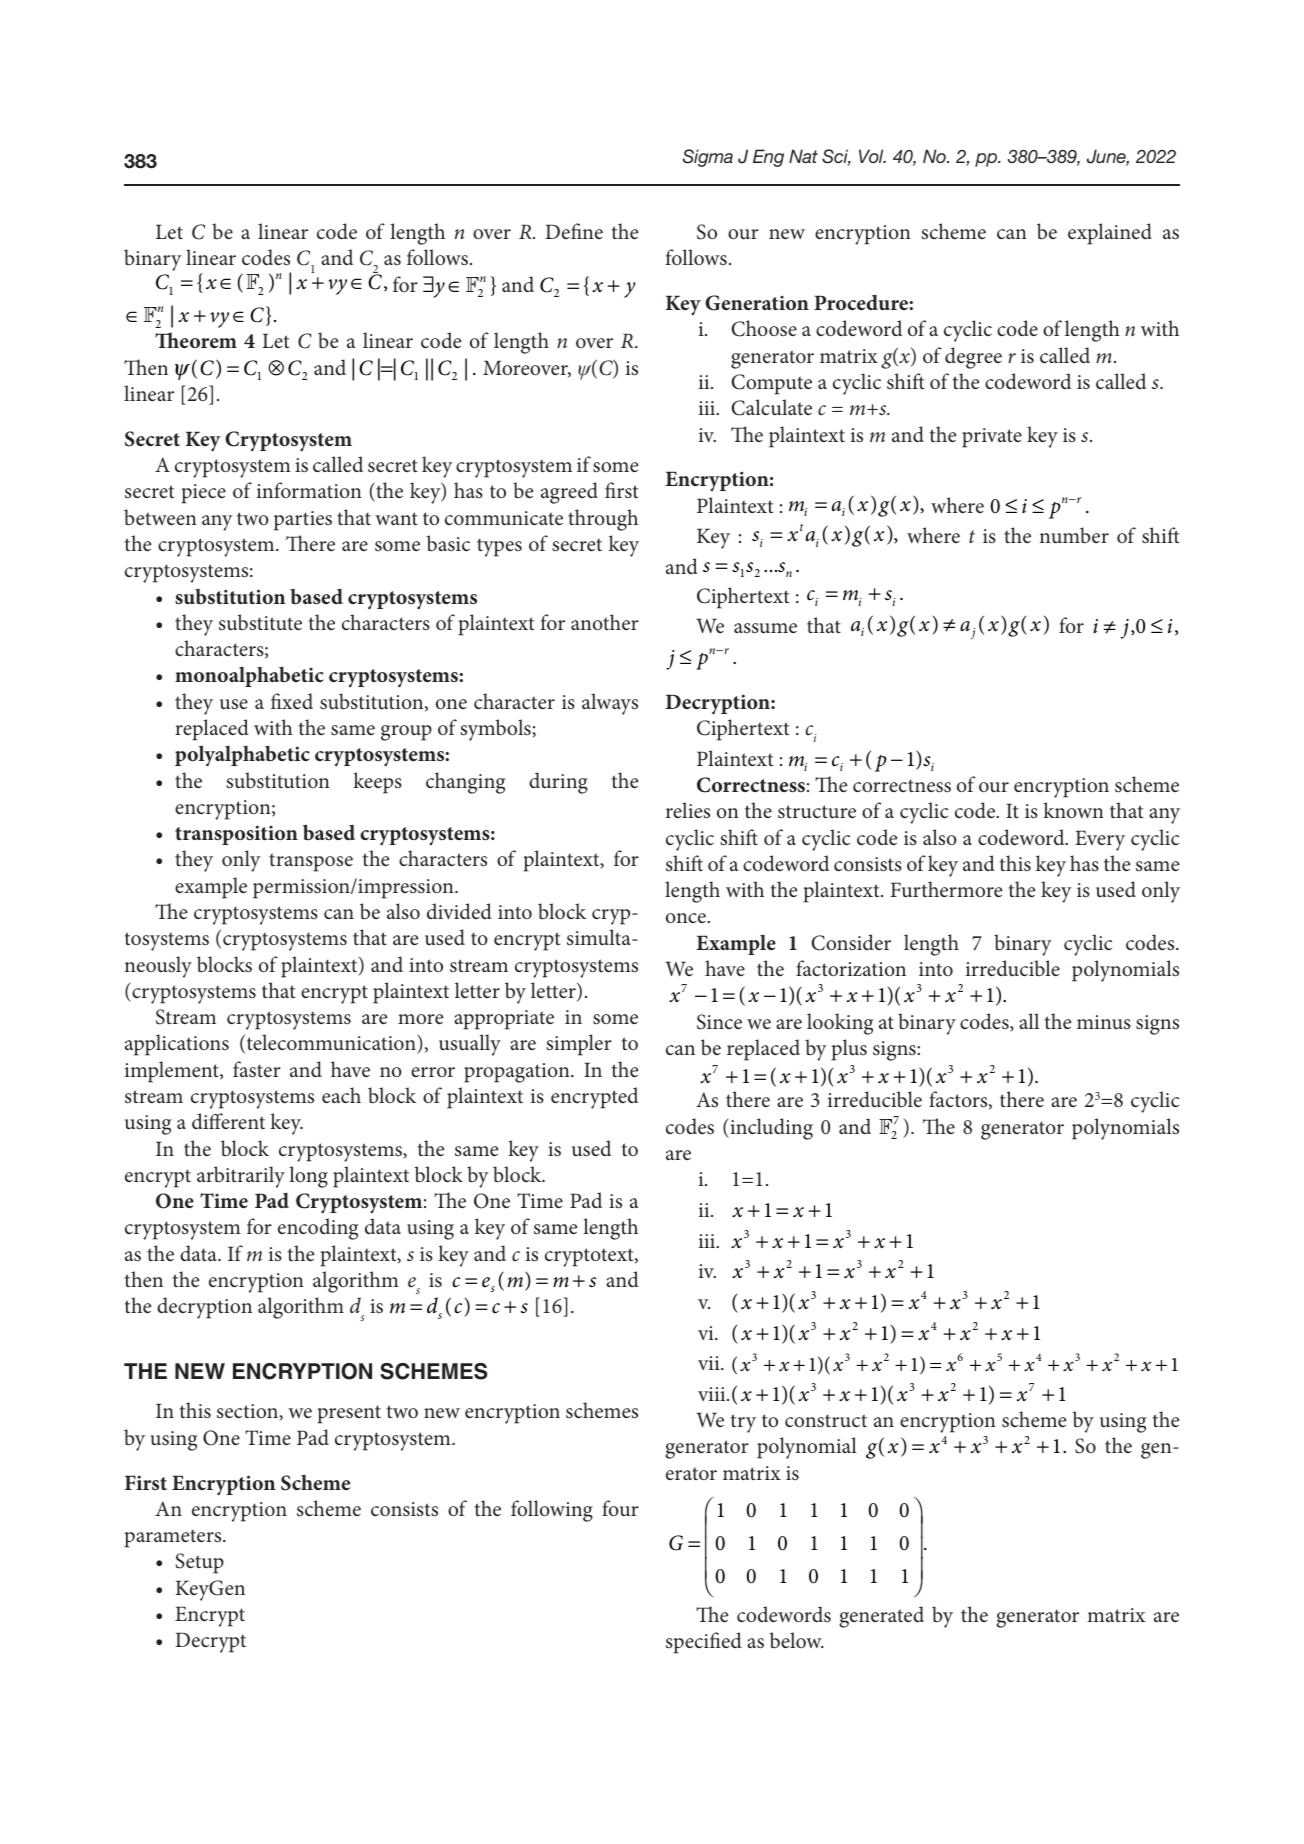  What do you see at coordinates (1110, 234) in the screenshot?
I see `explained` at bounding box center [1110, 234].
